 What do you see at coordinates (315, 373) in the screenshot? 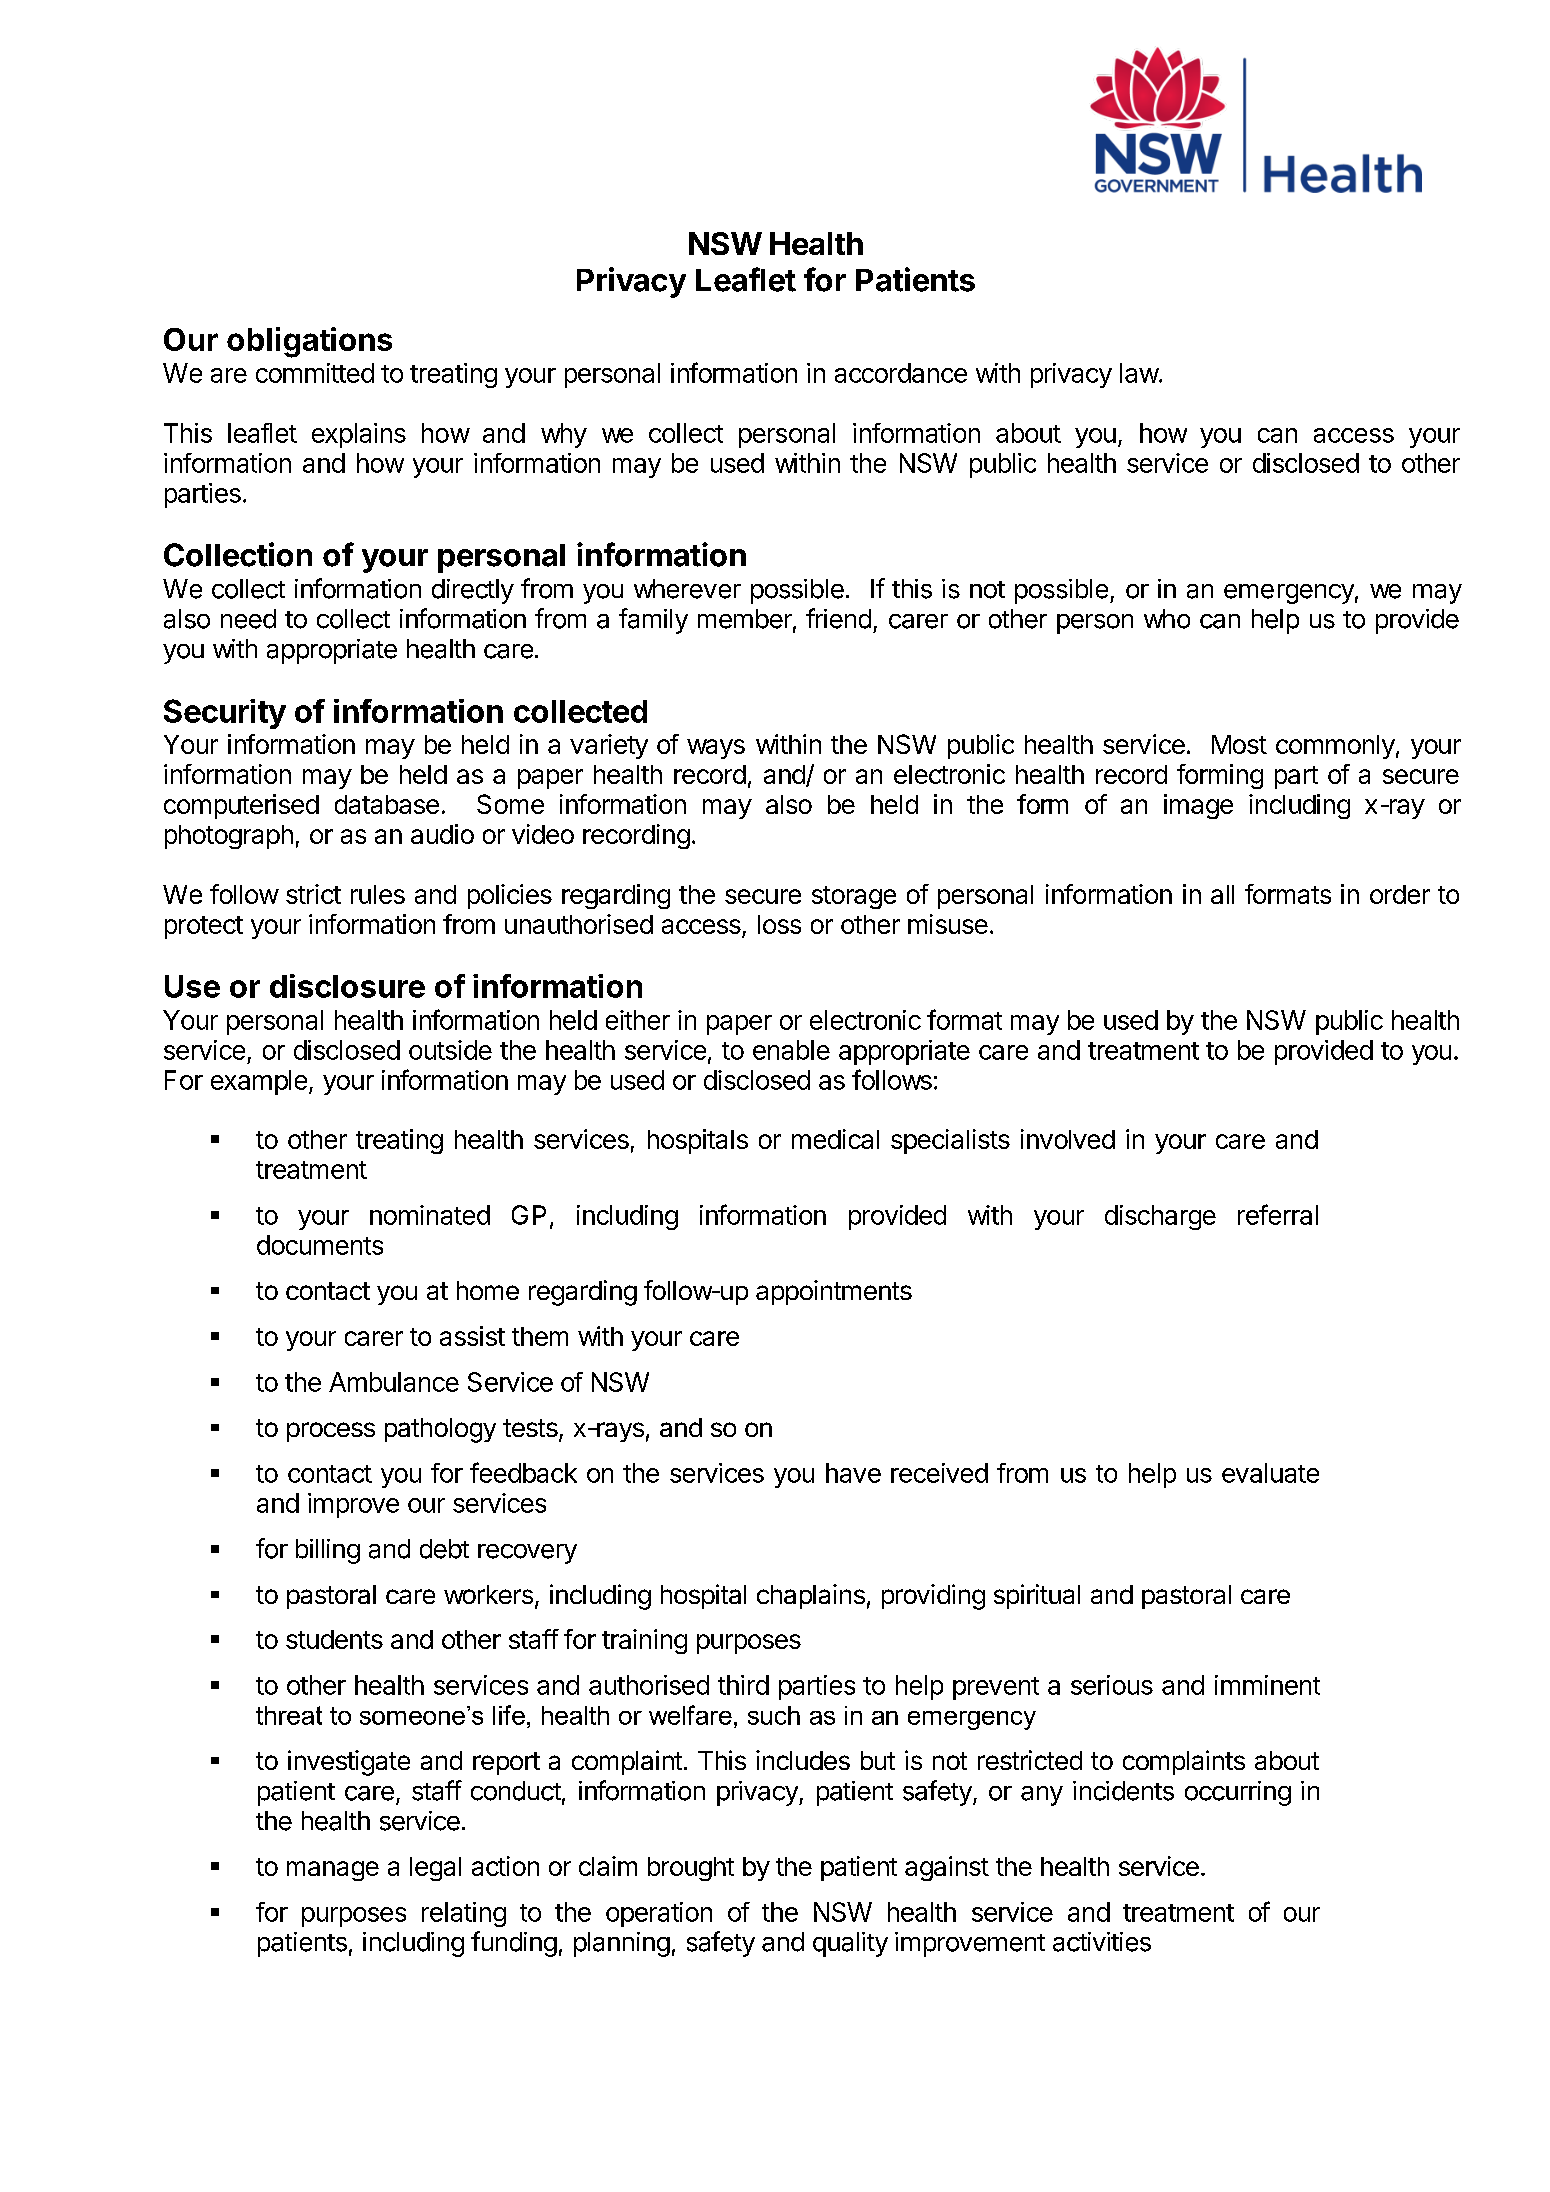
I see `committed` at bounding box center [315, 373].
